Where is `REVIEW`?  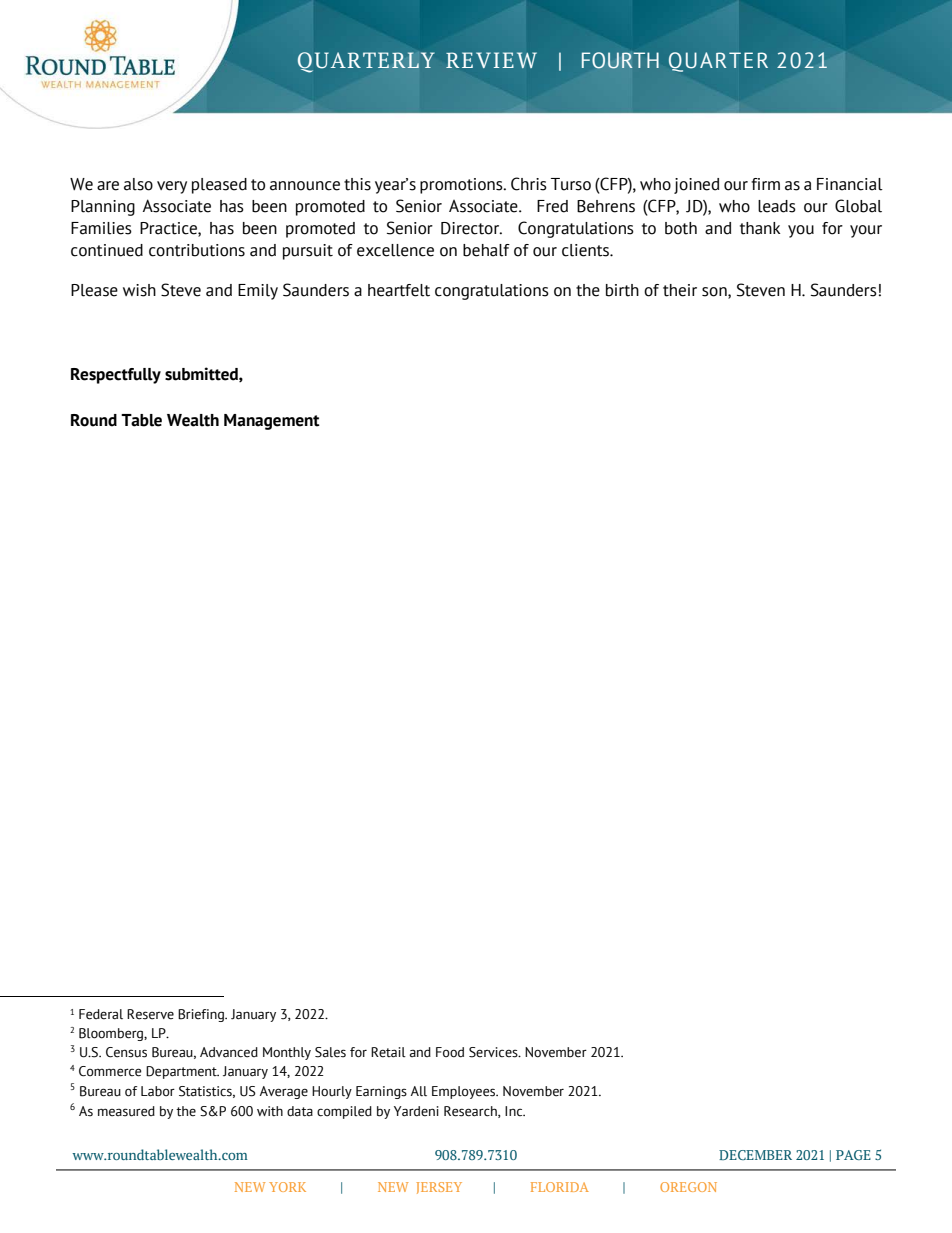
REVIEW is located at coordinates (491, 60).
